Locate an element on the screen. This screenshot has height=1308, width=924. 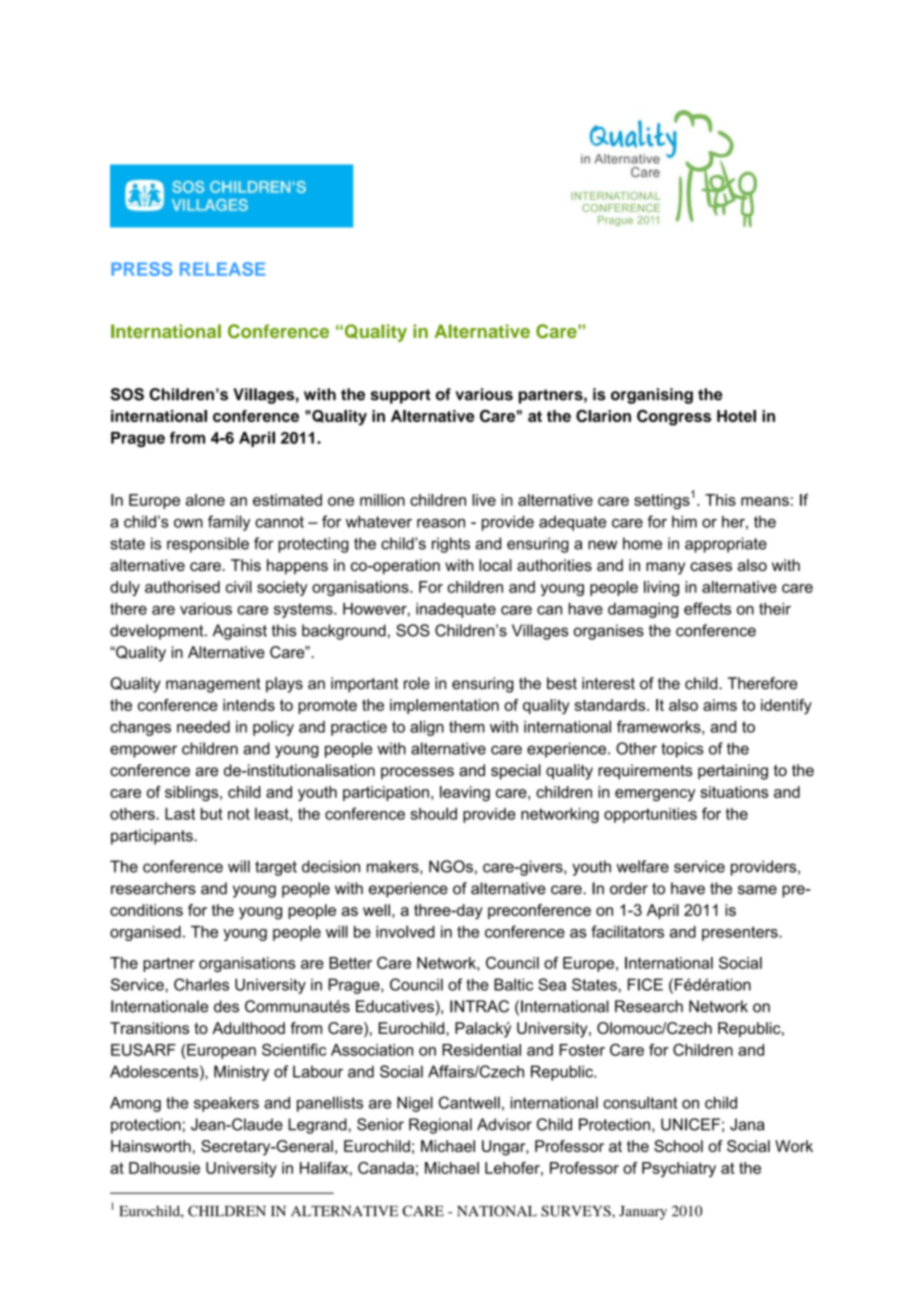
RELEASE is located at coordinates (222, 269).
